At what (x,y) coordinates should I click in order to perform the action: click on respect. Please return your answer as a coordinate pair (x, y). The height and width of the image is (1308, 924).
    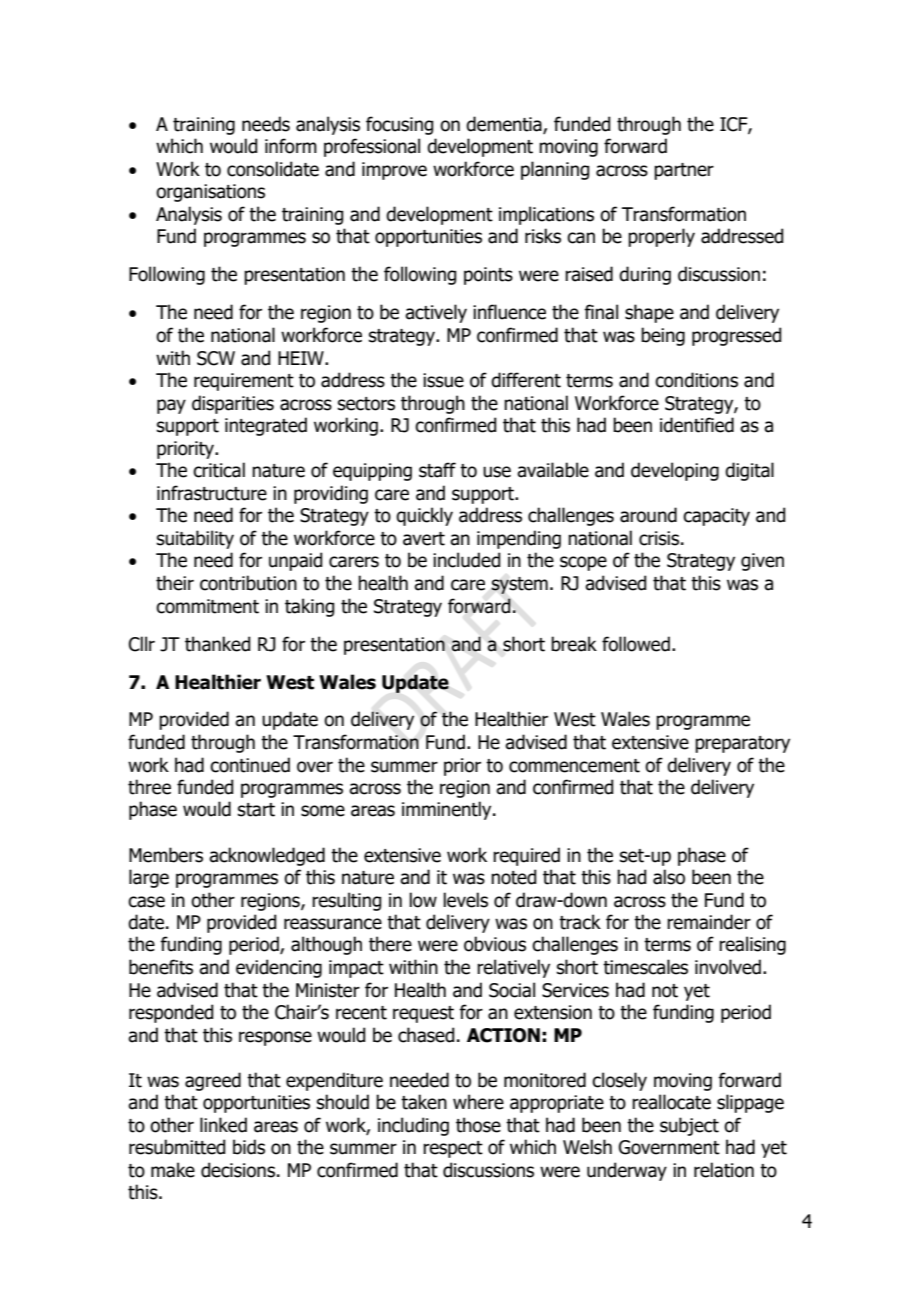
    Looking at the image, I should click on (453, 1149).
